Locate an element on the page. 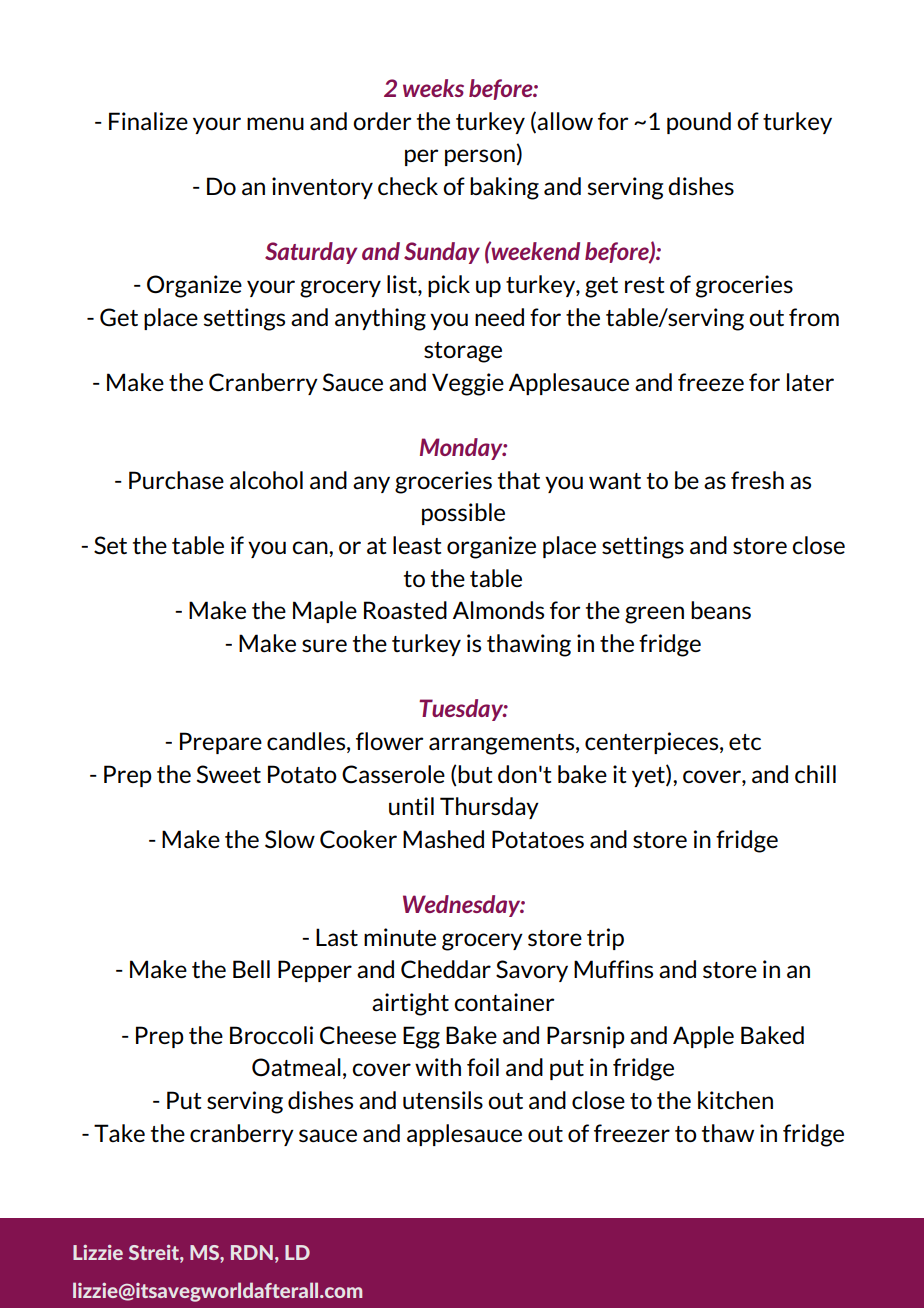 The height and width of the page is (1308, 924). person is located at coordinates (480, 157).
